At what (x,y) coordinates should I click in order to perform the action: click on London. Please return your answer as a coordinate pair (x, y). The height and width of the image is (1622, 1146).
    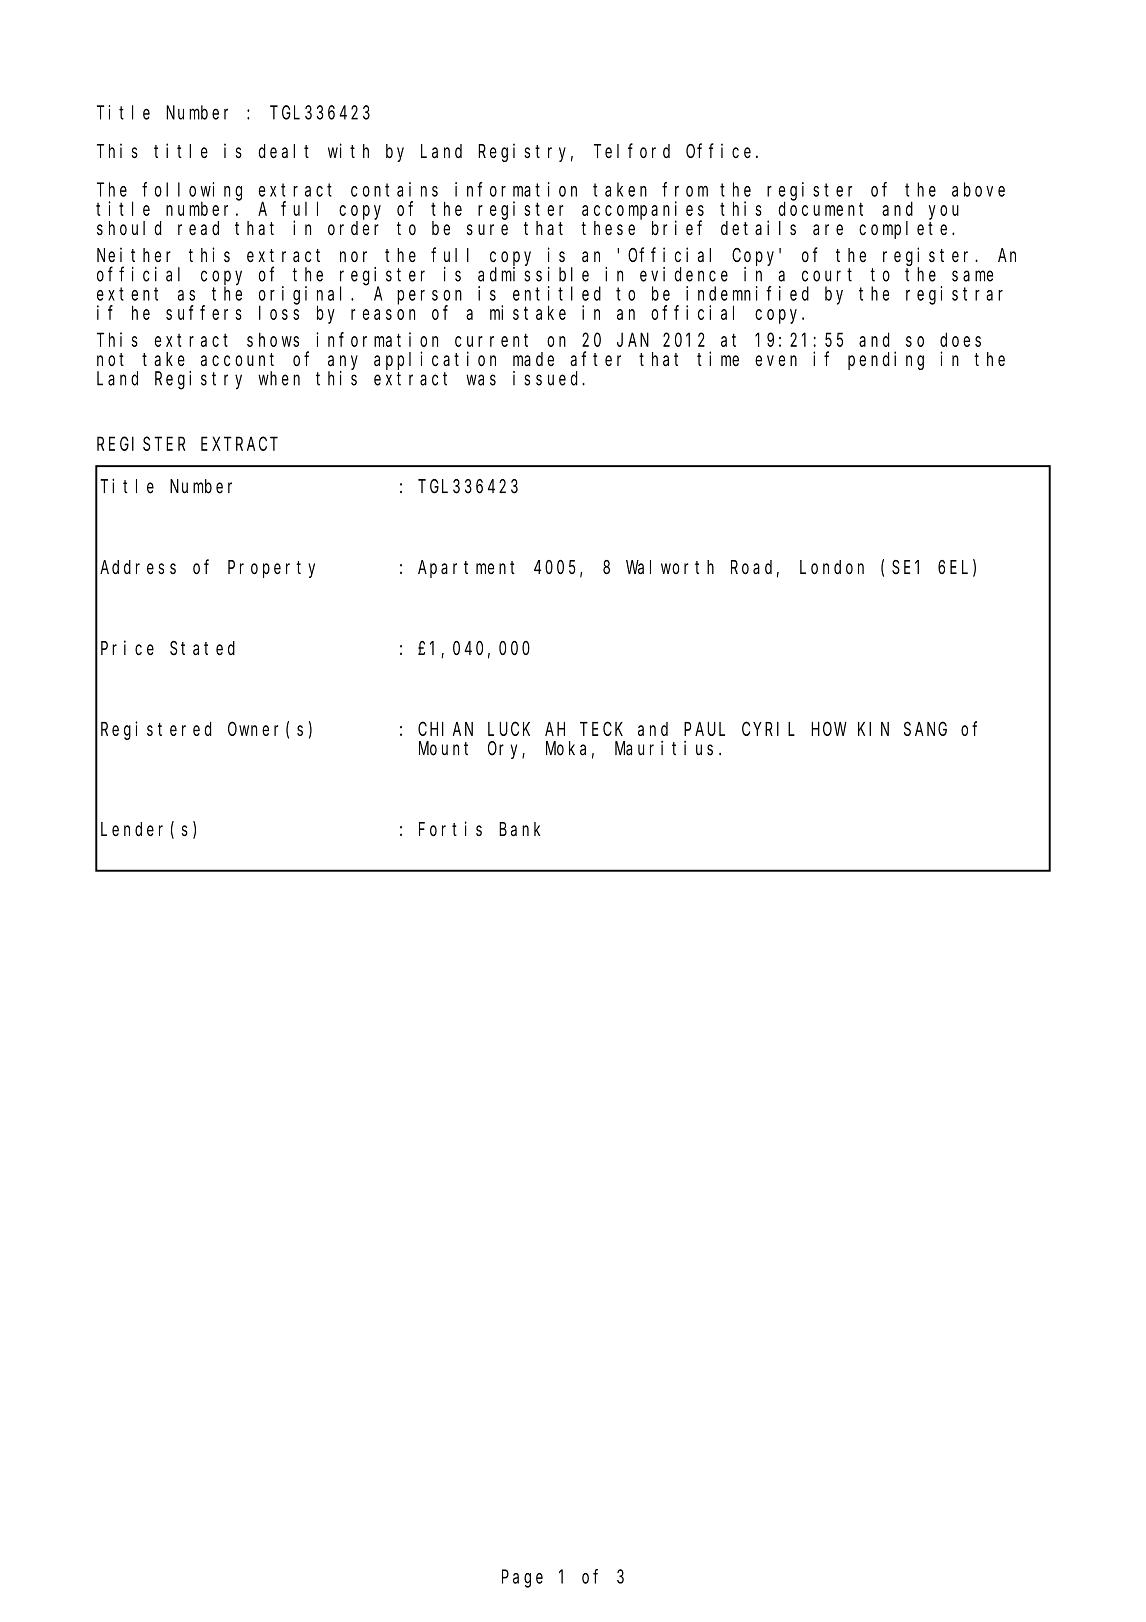
    Looking at the image, I should click on (832, 567).
